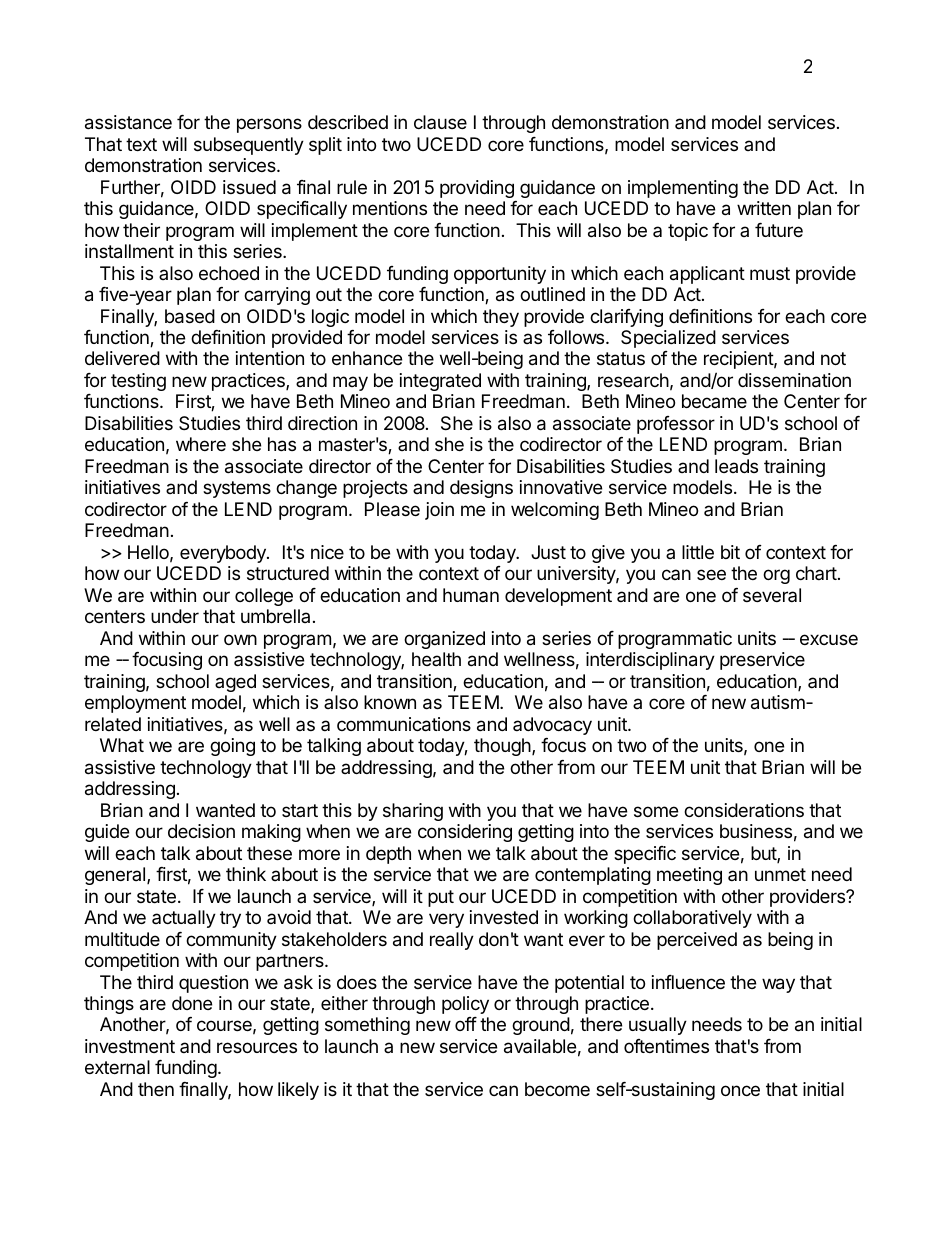 The image size is (952, 1233). Describe the element at coordinates (764, 208) in the image. I see `written` at that location.
